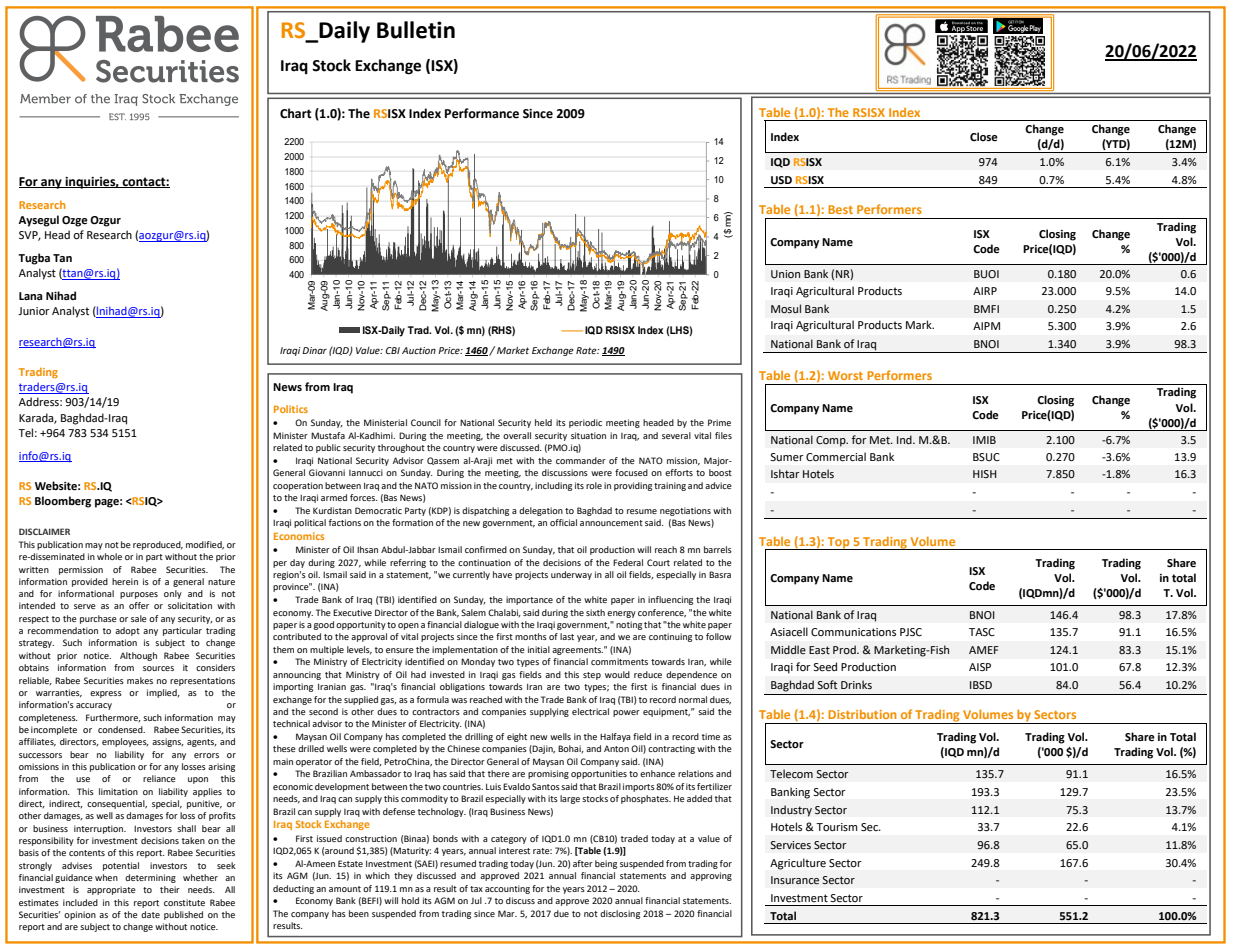 This screenshot has height=952, width=1233. I want to click on Close, so click(984, 137).
